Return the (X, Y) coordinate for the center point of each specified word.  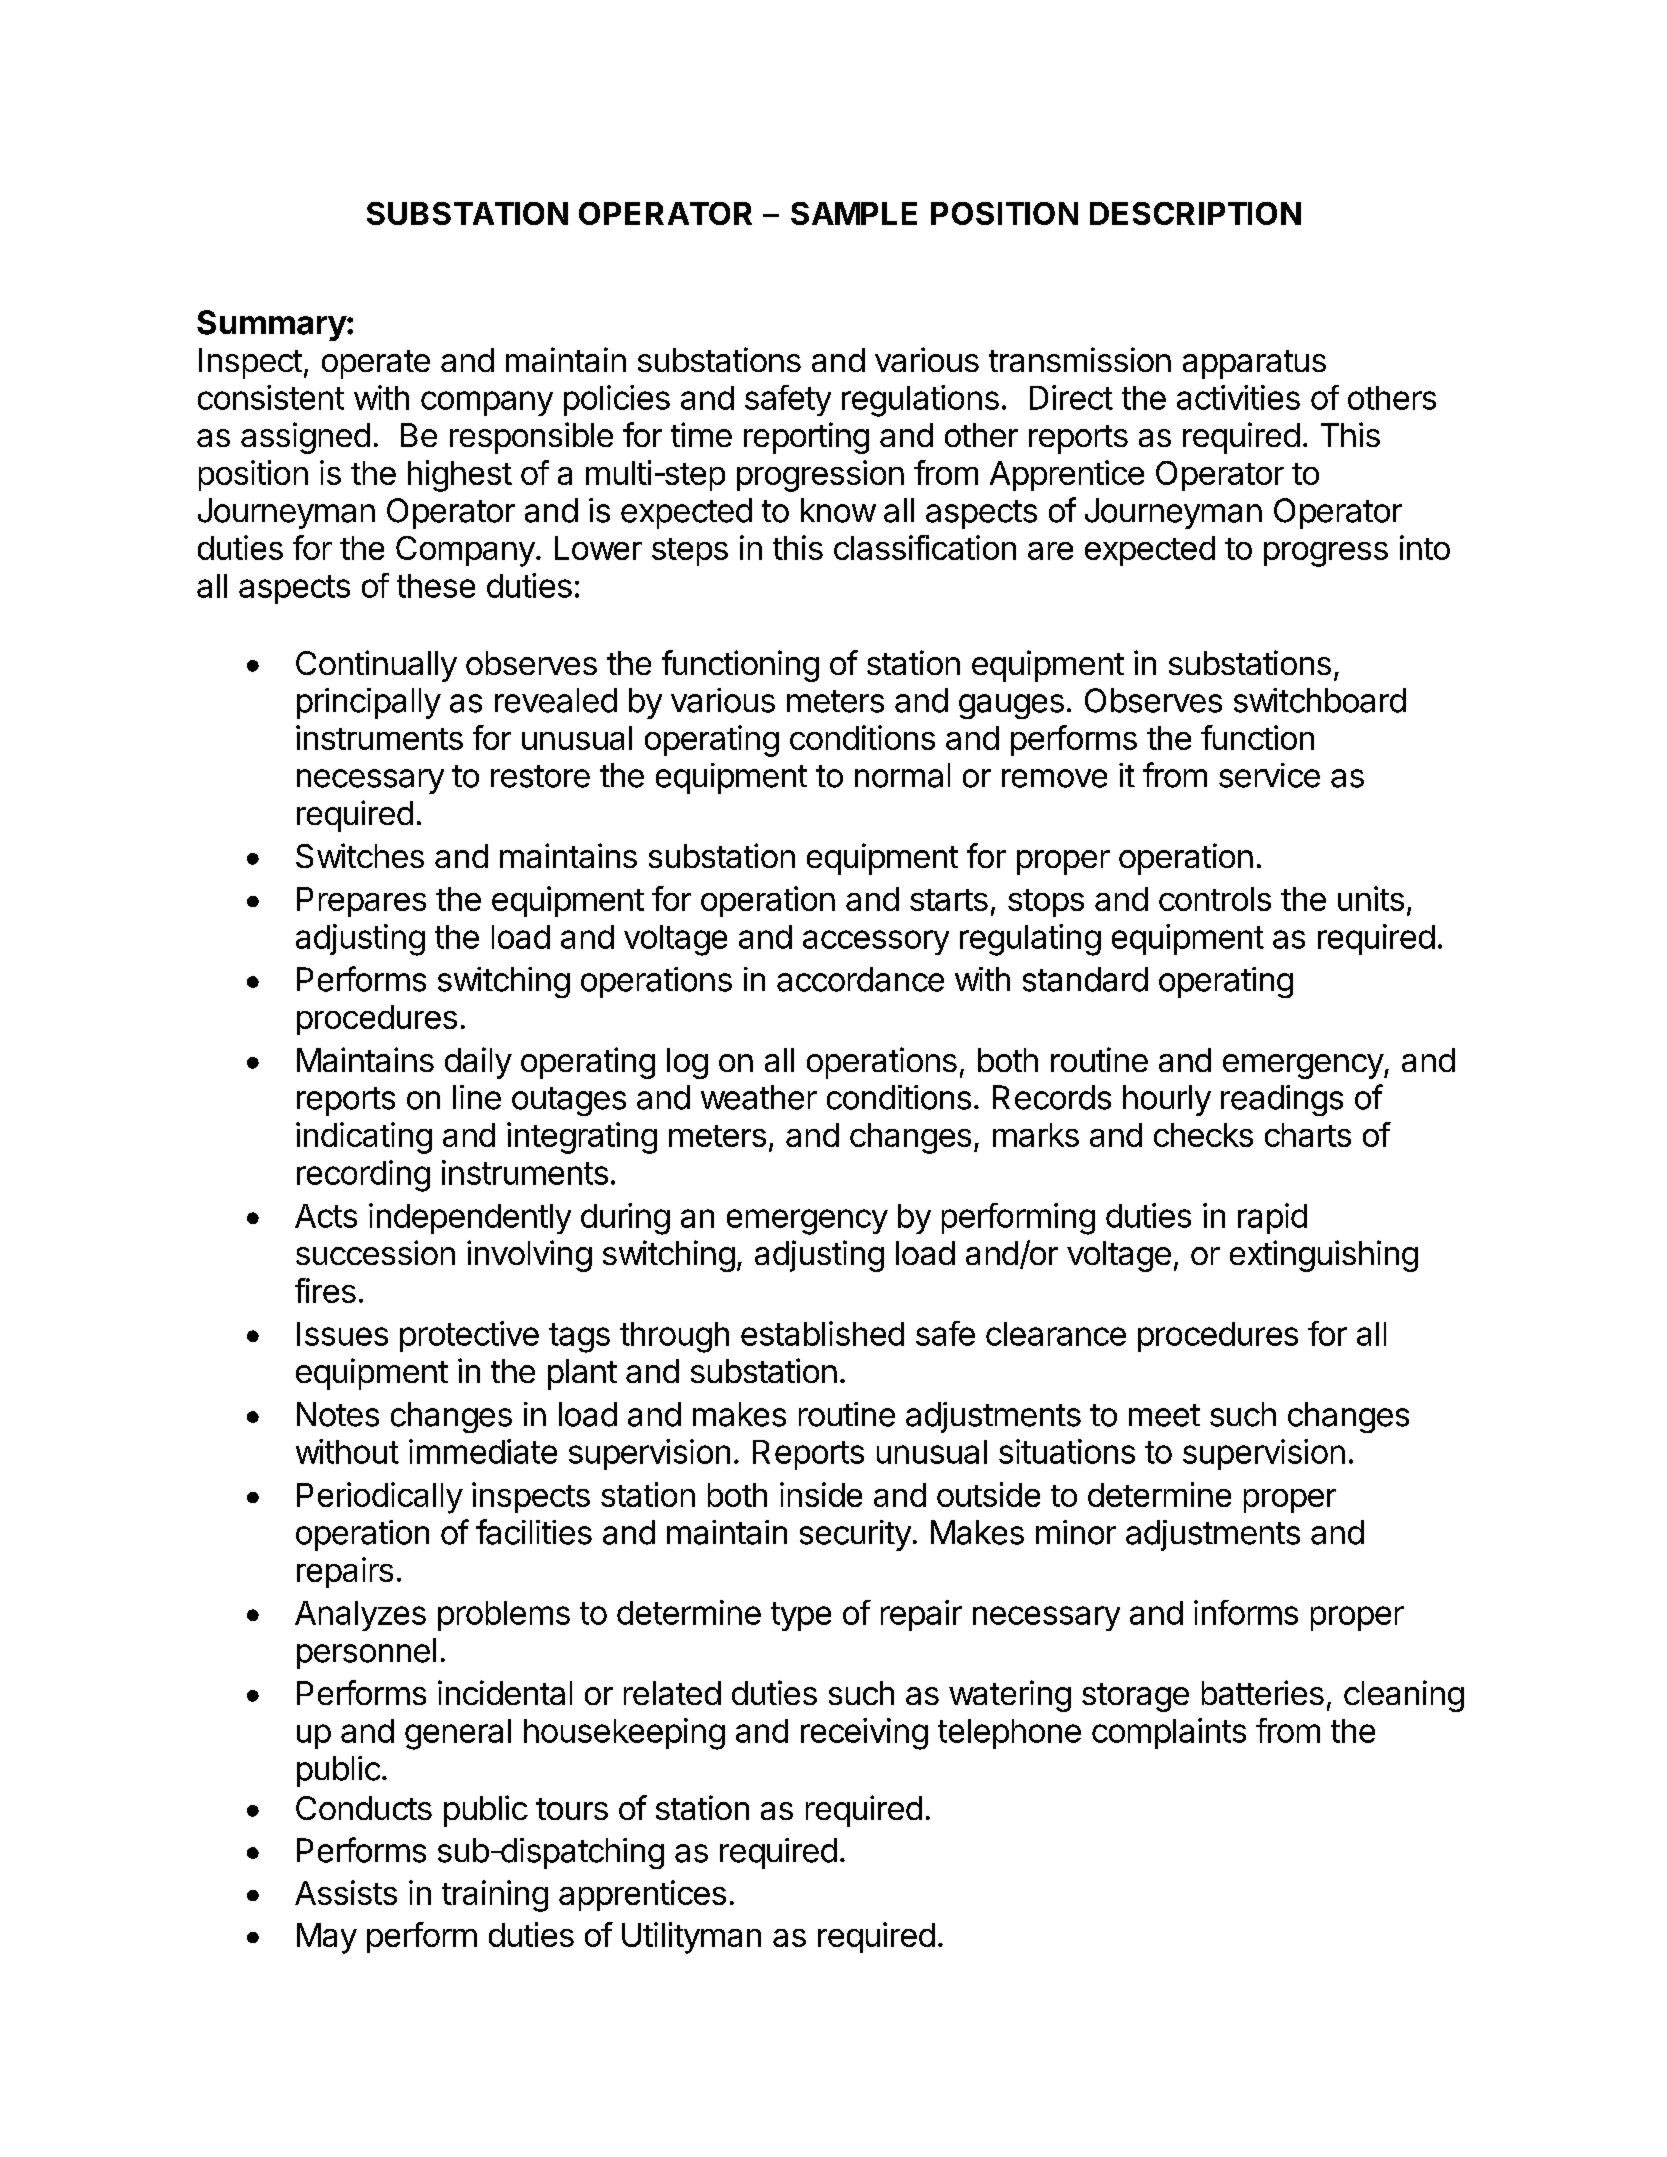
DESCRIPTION (1195, 213)
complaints (1169, 1733)
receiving (864, 1734)
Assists (346, 1892)
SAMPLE (854, 213)
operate (376, 364)
